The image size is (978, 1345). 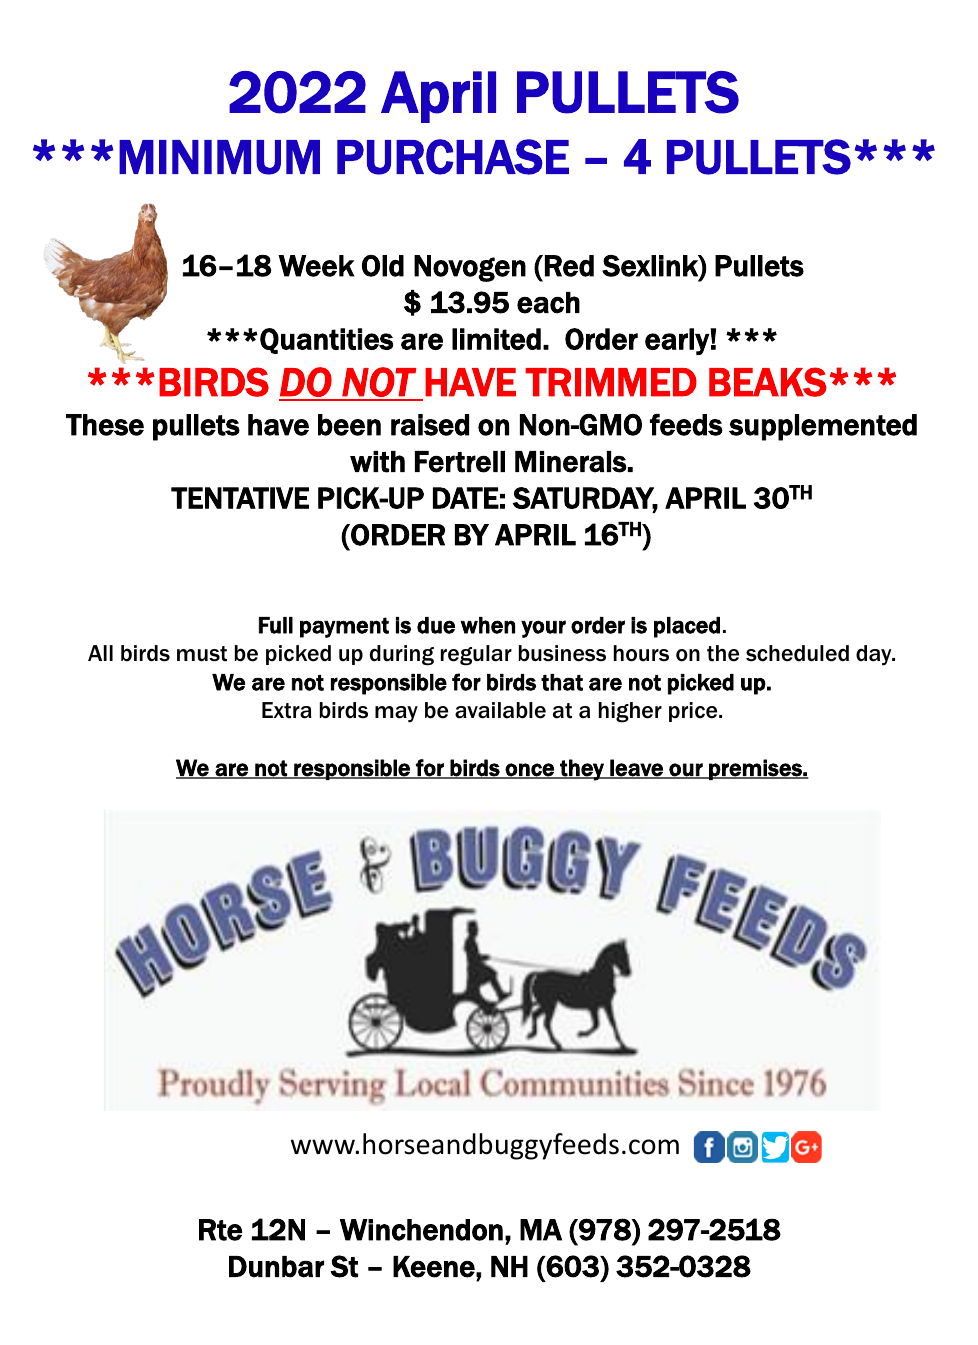 What do you see at coordinates (569, 266) in the screenshot?
I see `Red` at bounding box center [569, 266].
